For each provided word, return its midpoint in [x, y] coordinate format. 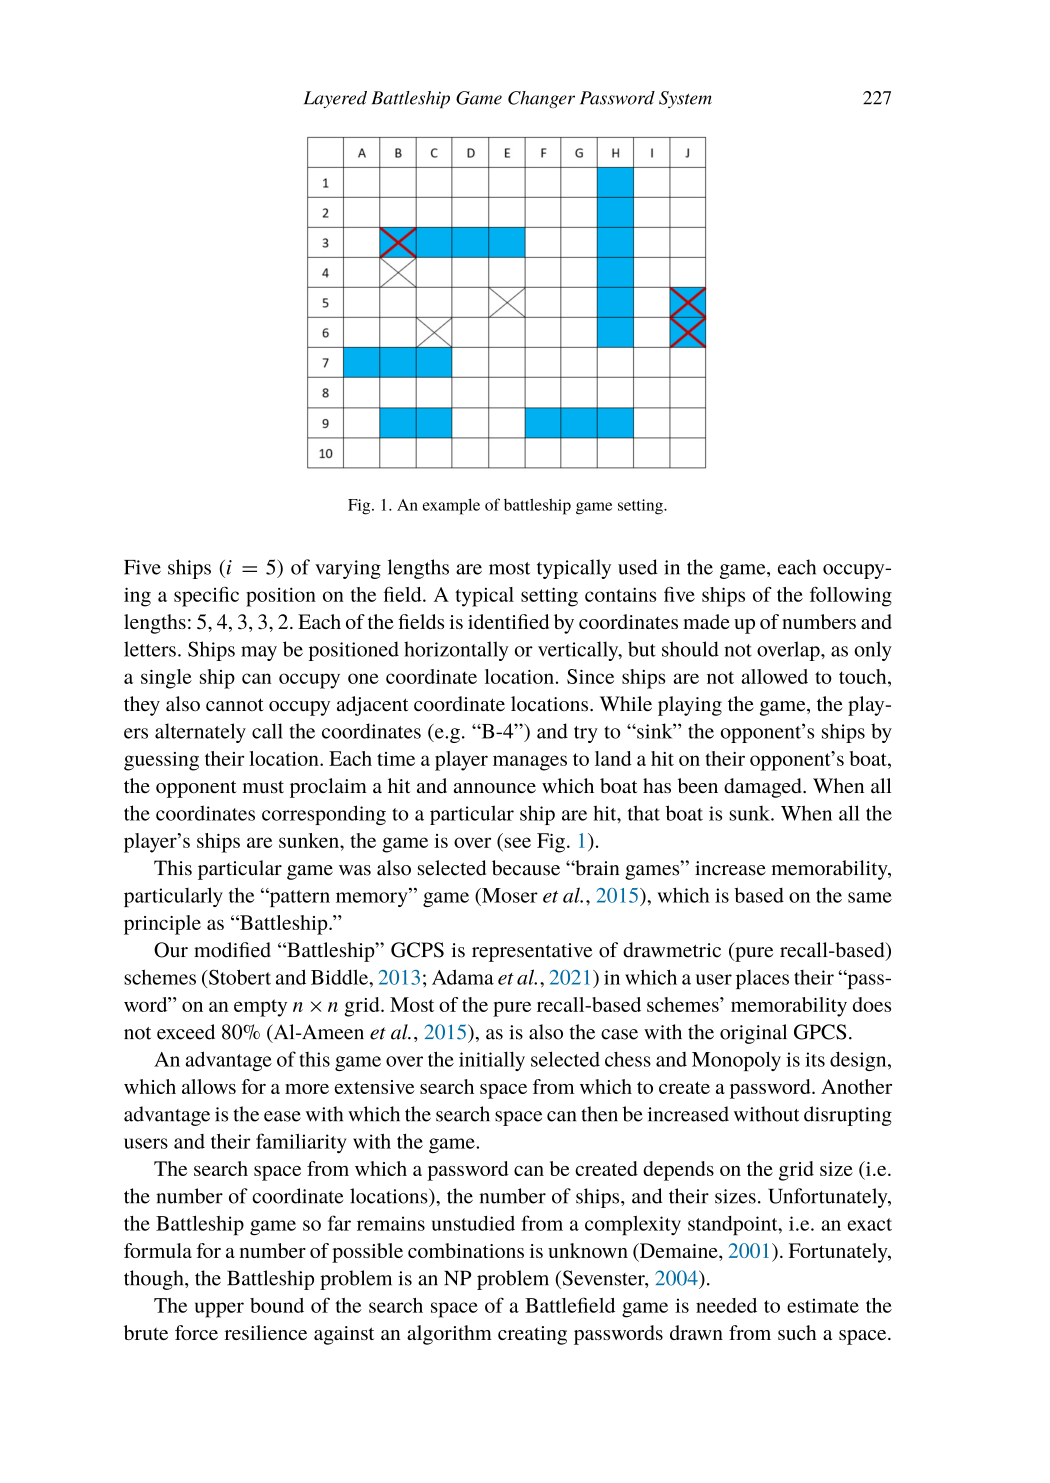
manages [530, 763]
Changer [541, 99]
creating [532, 1335]
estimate [823, 1305]
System [685, 99]
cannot [235, 705]
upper [219, 1310]
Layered [335, 99]
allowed [774, 676]
